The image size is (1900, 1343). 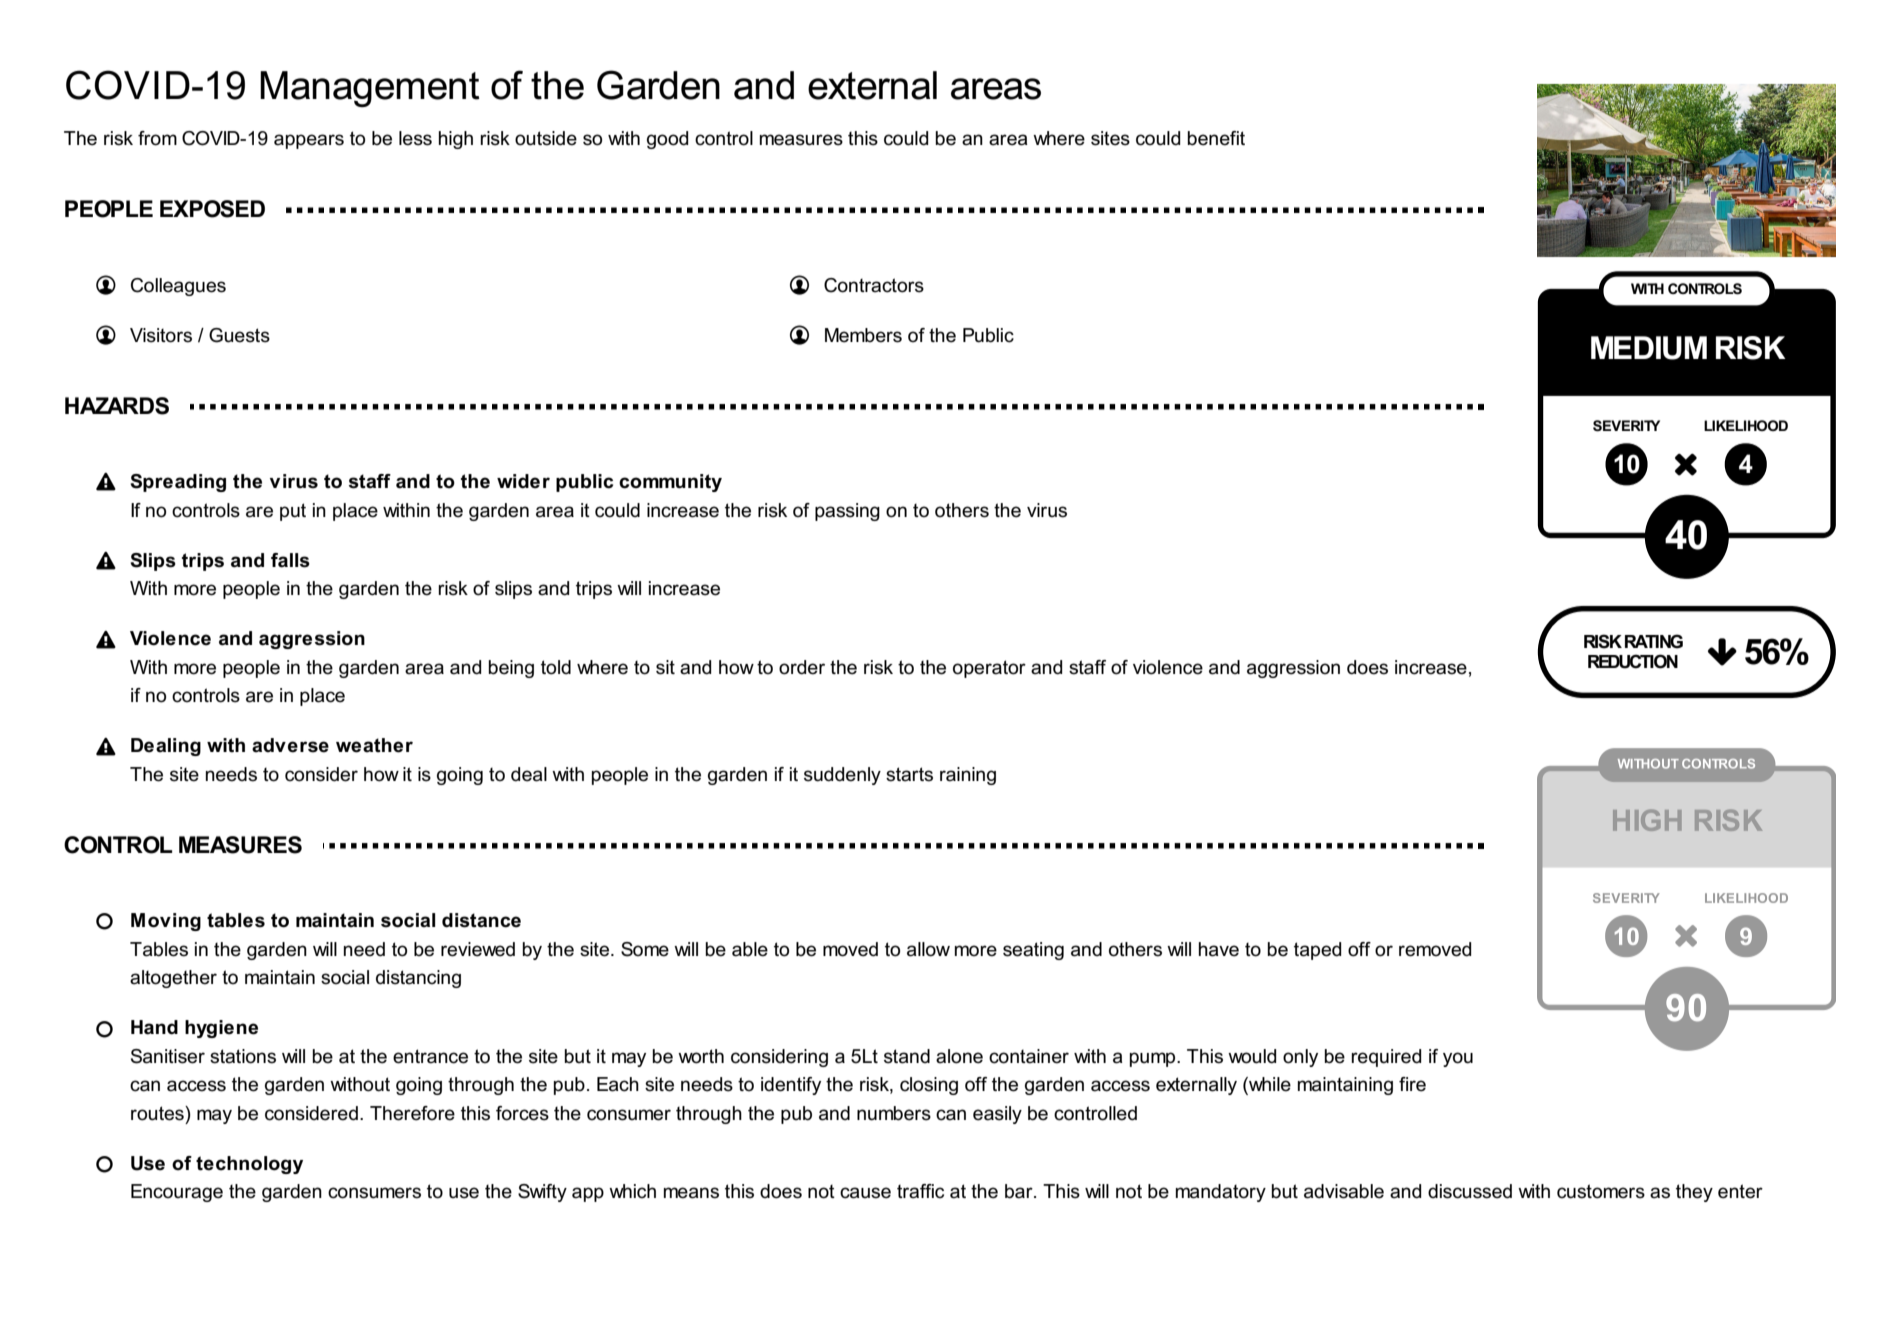 I want to click on traffic, so click(x=920, y=1191).
